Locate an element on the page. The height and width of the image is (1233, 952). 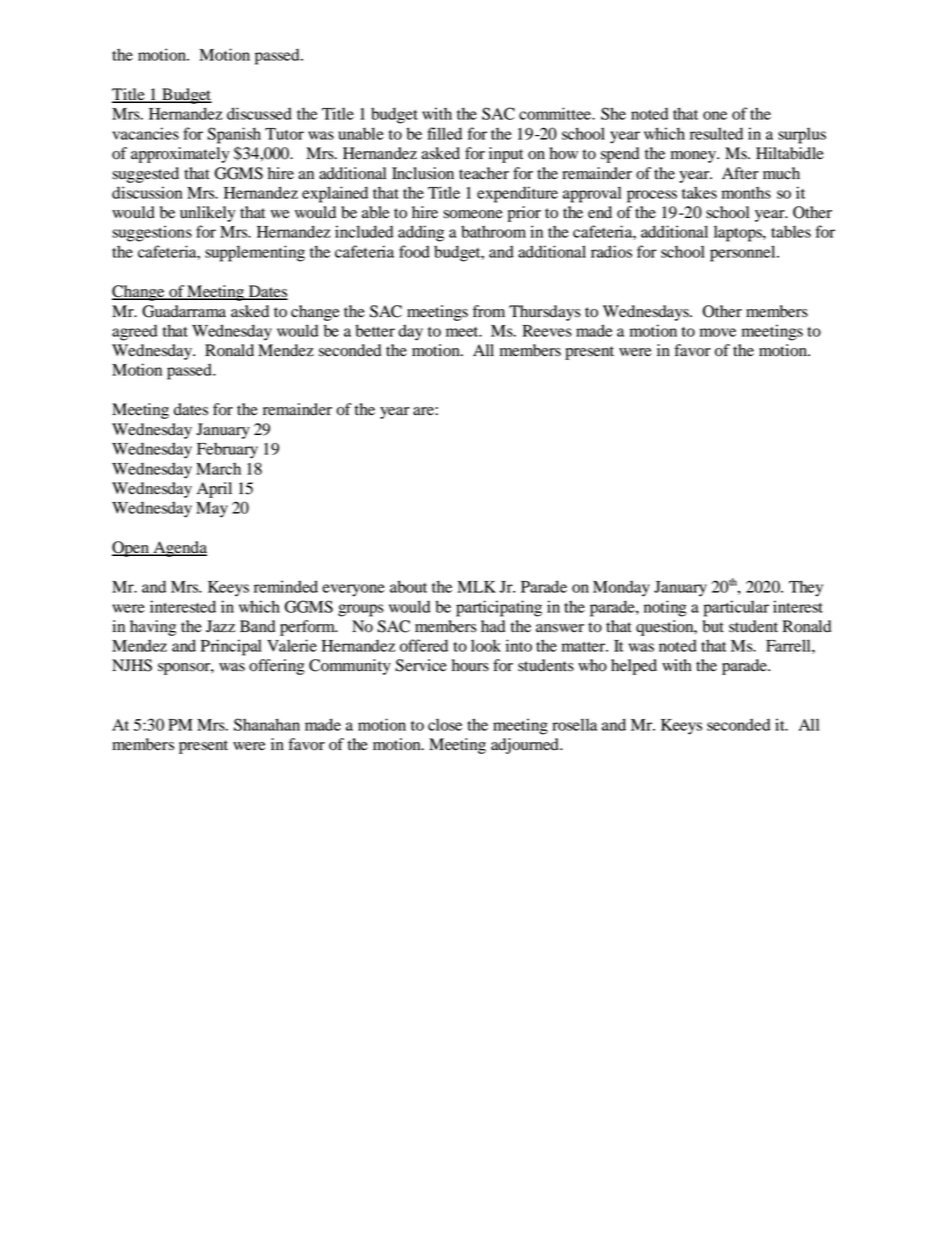
Spanish is located at coordinates (234, 135).
